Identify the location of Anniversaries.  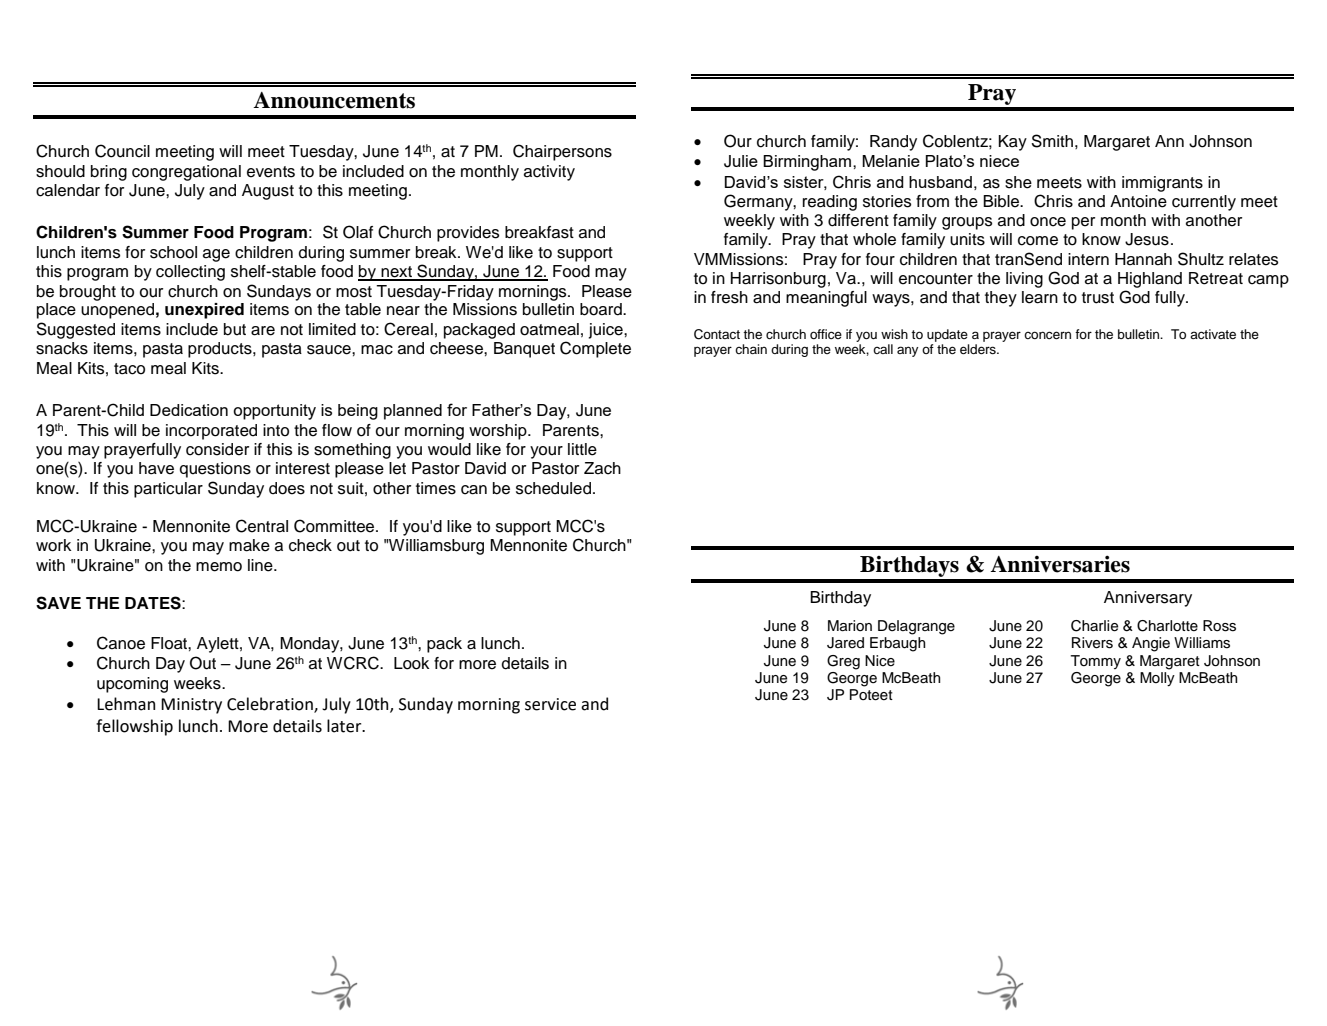
(1060, 564).
